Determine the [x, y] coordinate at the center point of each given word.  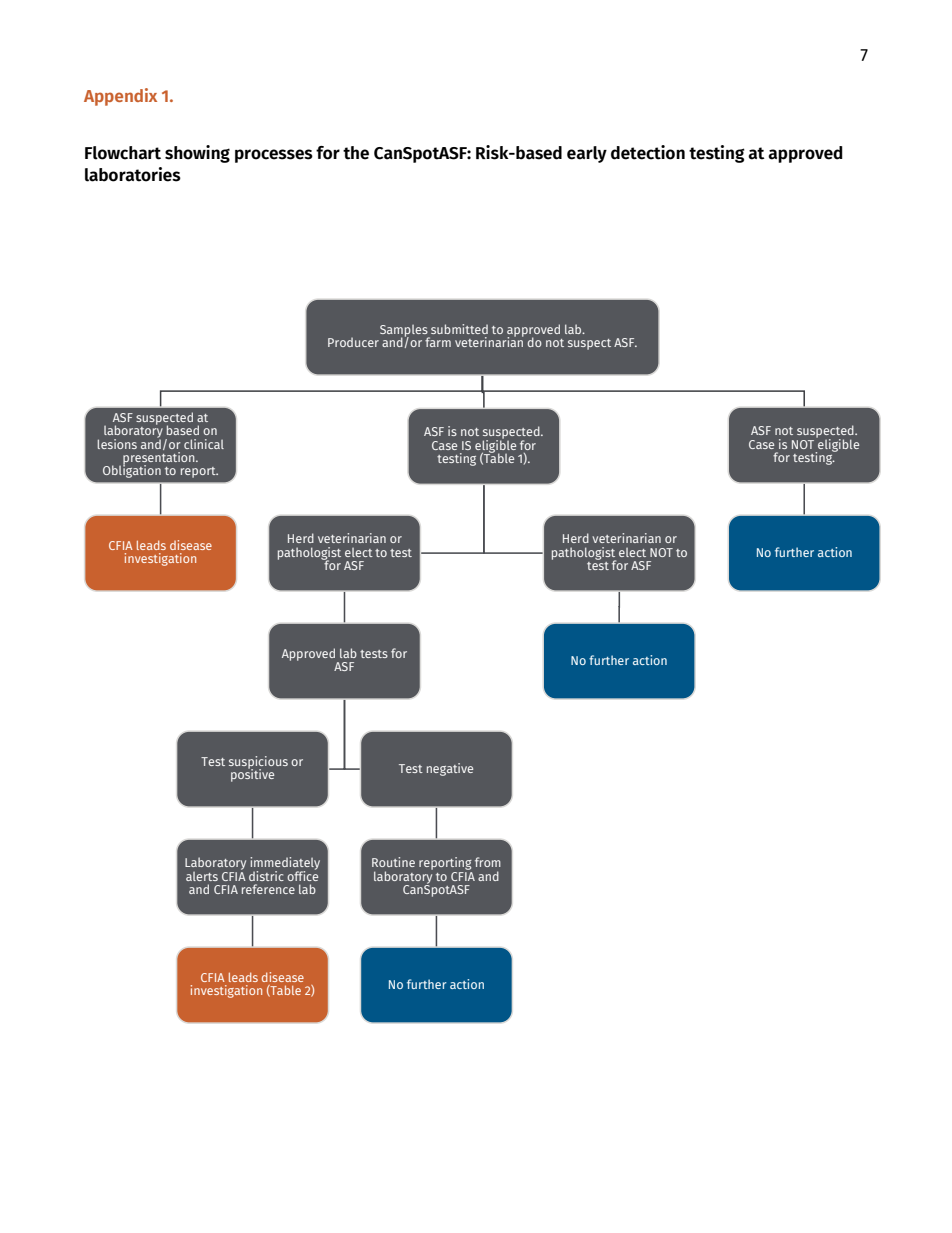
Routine [393, 862]
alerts [202, 876]
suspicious [258, 763]
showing [197, 154]
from [488, 862]
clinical [204, 444]
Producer [353, 342]
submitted [459, 329]
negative [450, 769]
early [587, 154]
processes [274, 156]
